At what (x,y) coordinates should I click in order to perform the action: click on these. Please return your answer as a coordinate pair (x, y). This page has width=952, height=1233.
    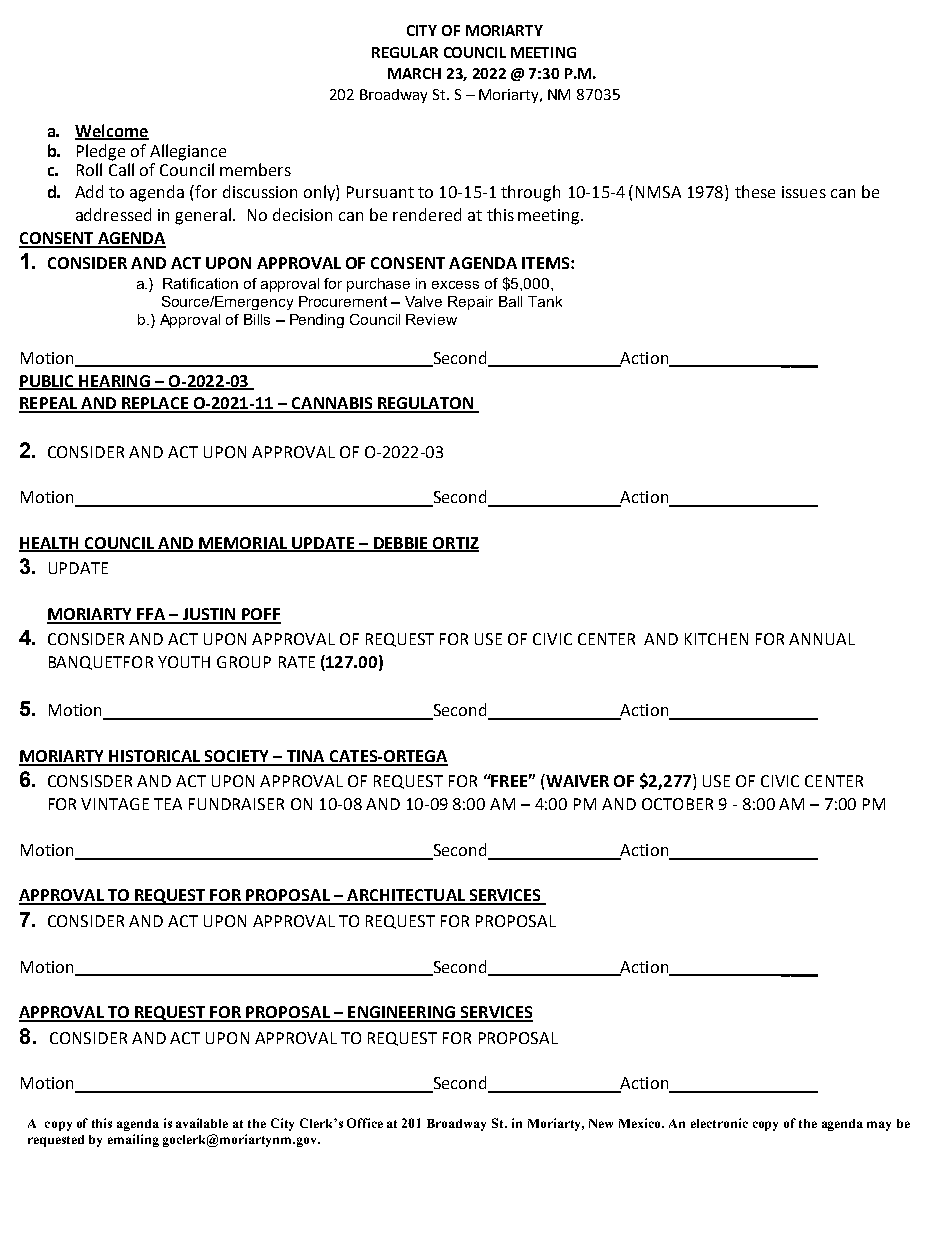
    Looking at the image, I should click on (755, 191).
